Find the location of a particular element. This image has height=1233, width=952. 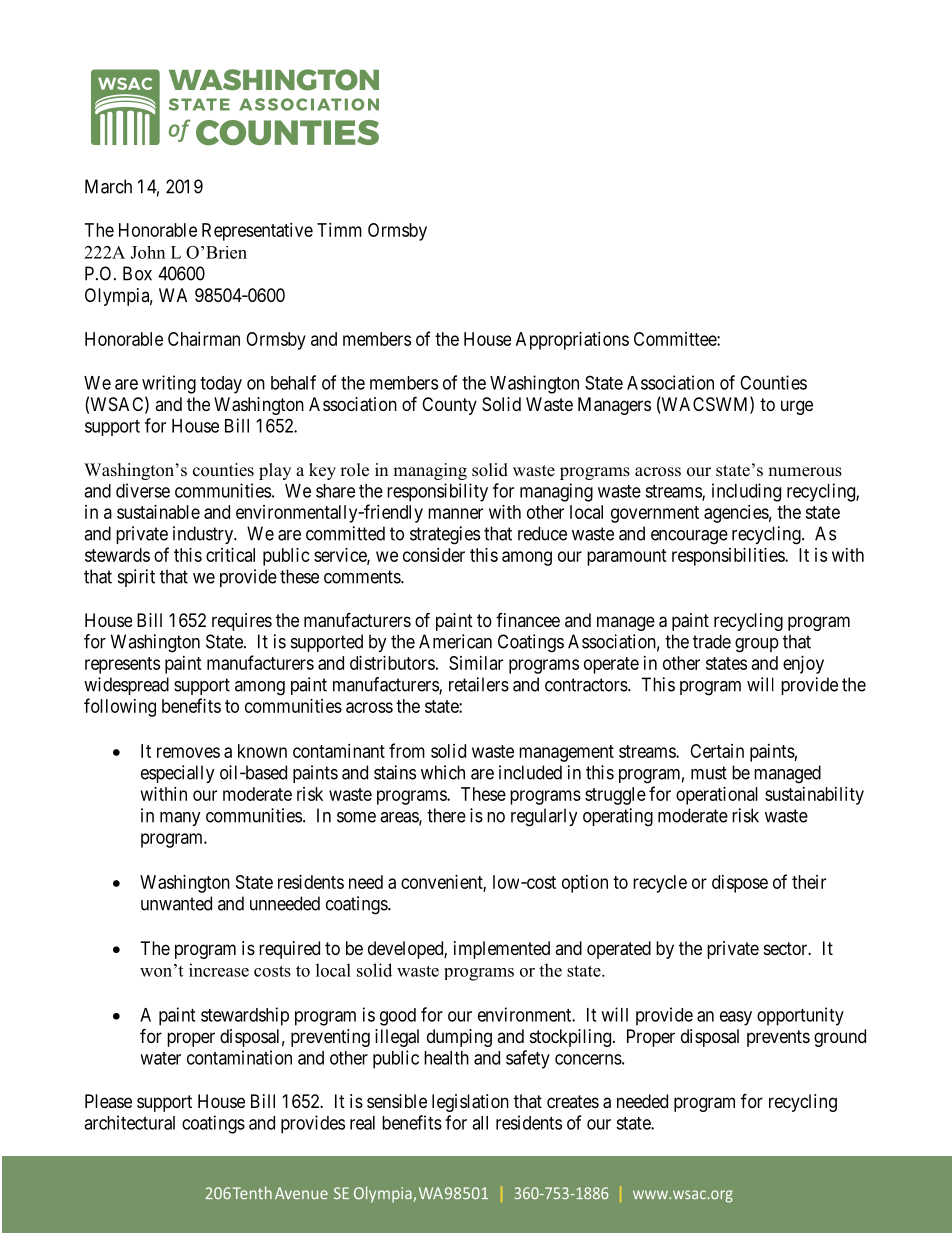

group is located at coordinates (757, 645).
